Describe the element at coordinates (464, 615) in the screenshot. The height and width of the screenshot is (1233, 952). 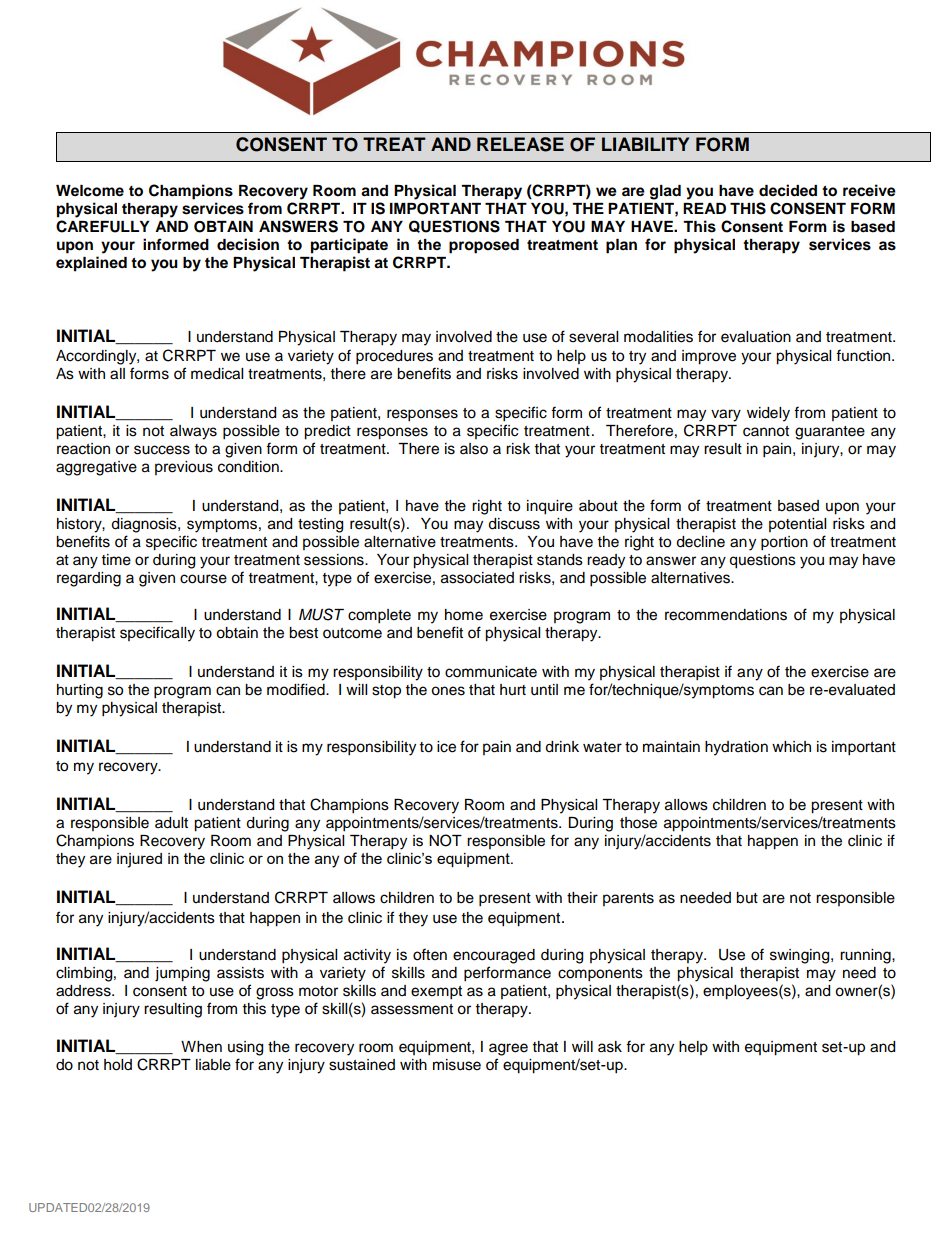
I see `home` at that location.
